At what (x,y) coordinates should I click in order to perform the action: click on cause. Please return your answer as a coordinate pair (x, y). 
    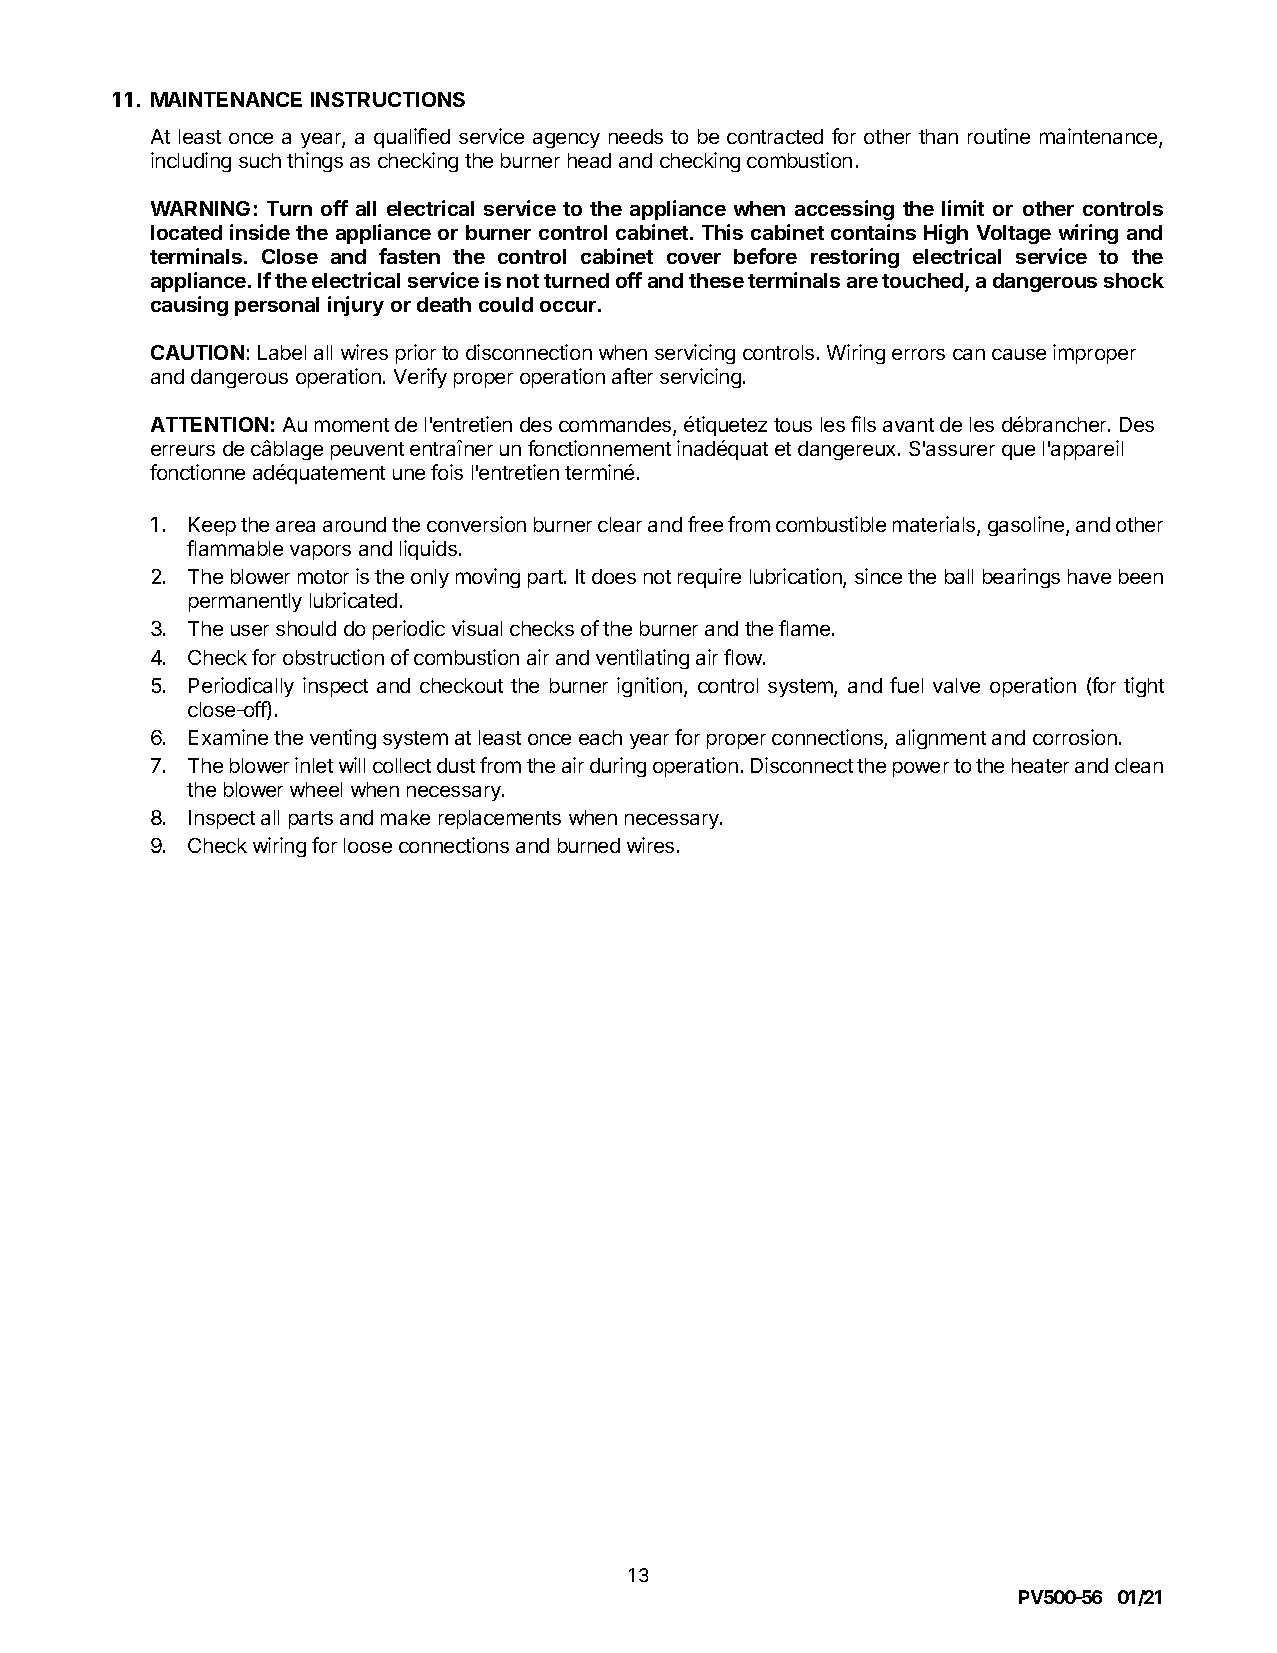
    Looking at the image, I should click on (1019, 354).
